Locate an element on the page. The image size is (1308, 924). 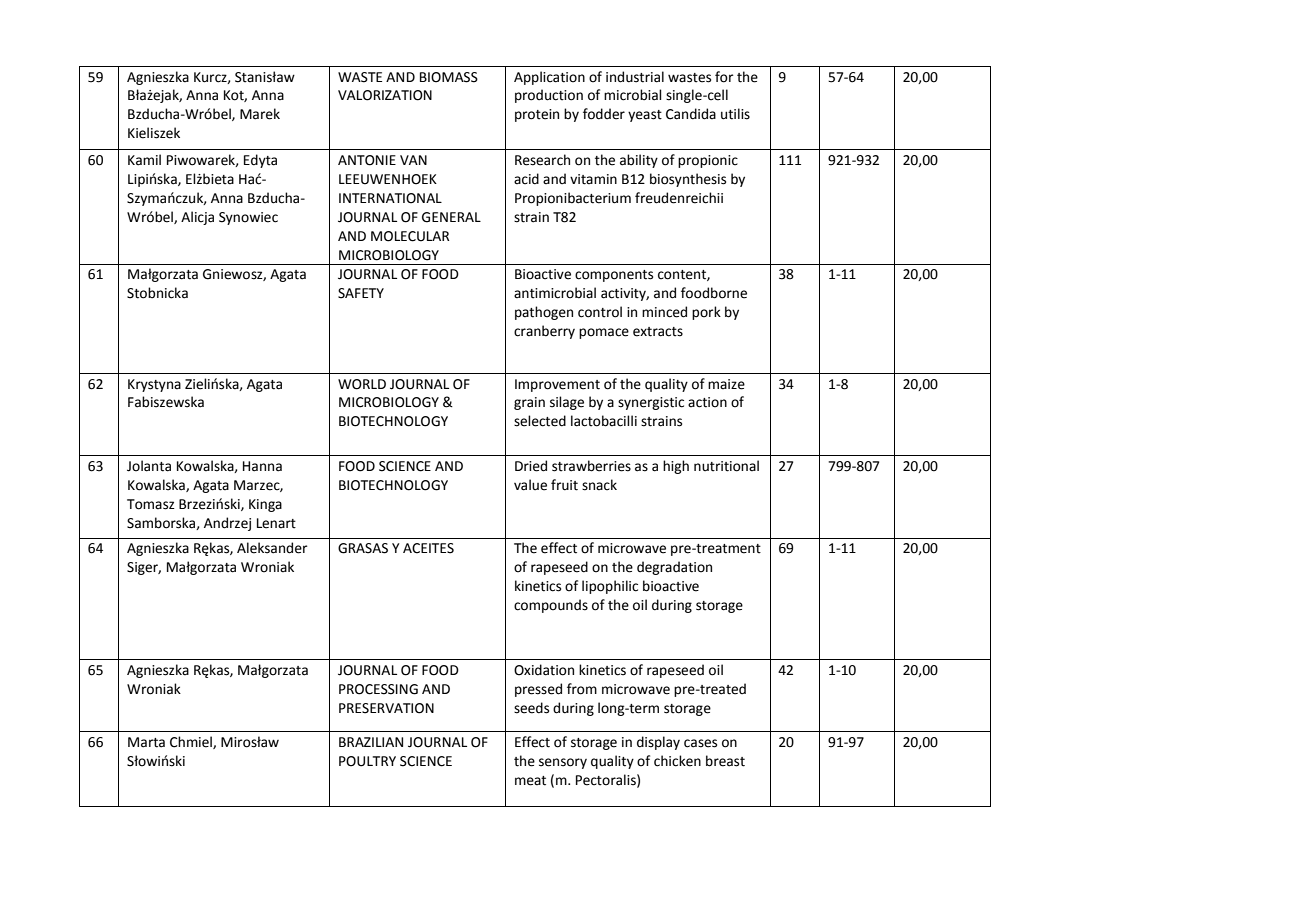
Marta is located at coordinates (146, 742).
